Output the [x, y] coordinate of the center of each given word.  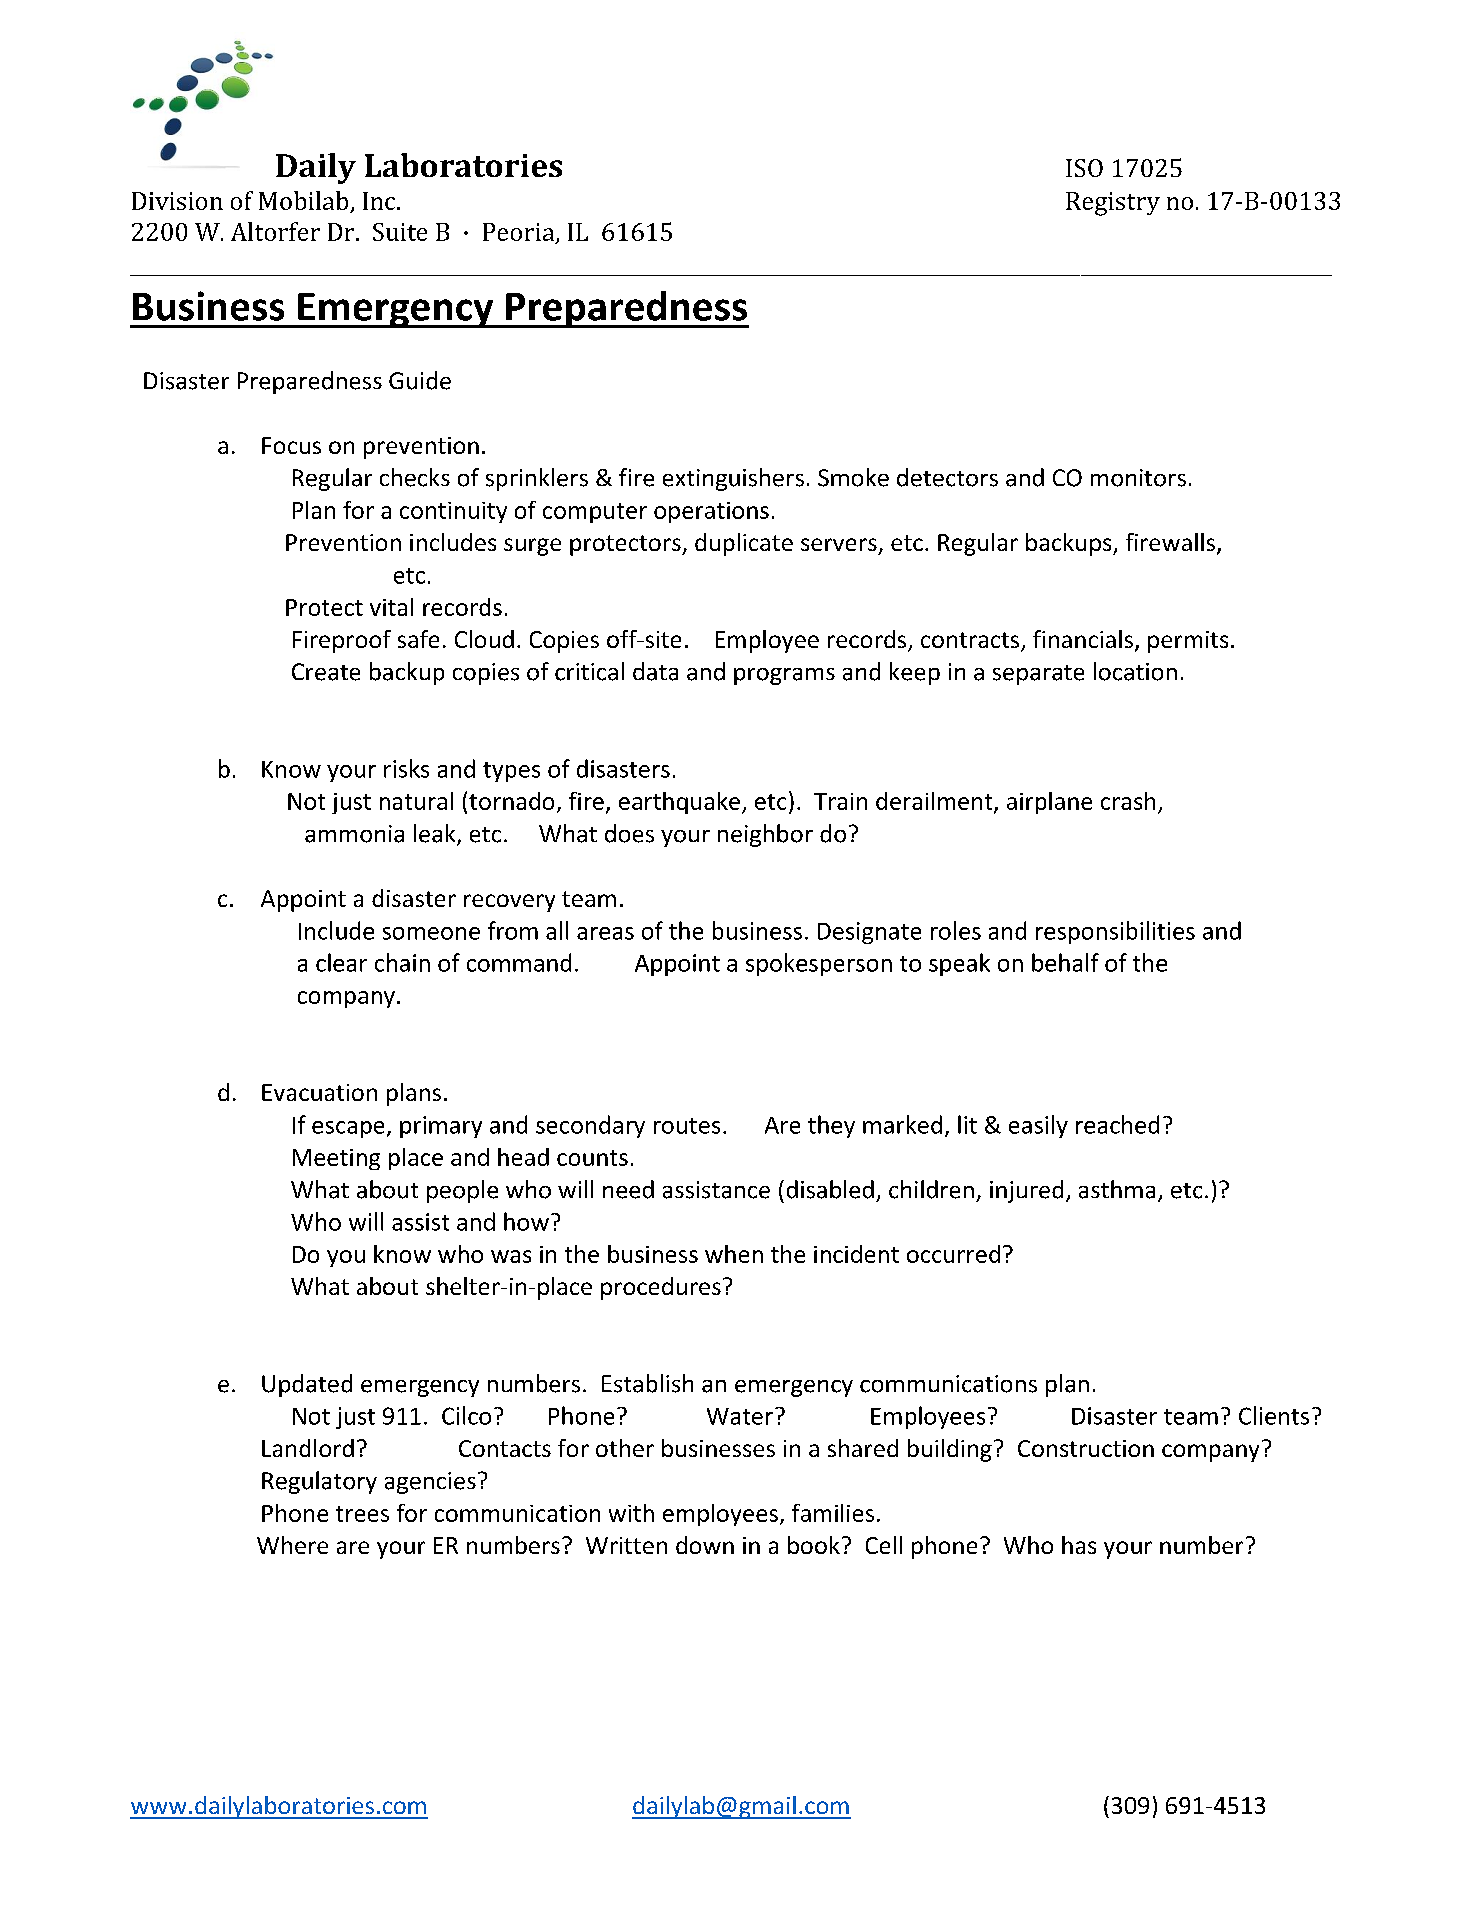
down [705, 1545]
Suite [400, 232]
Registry [1113, 204]
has [1079, 1545]
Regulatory [319, 1482]
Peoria [520, 233]
